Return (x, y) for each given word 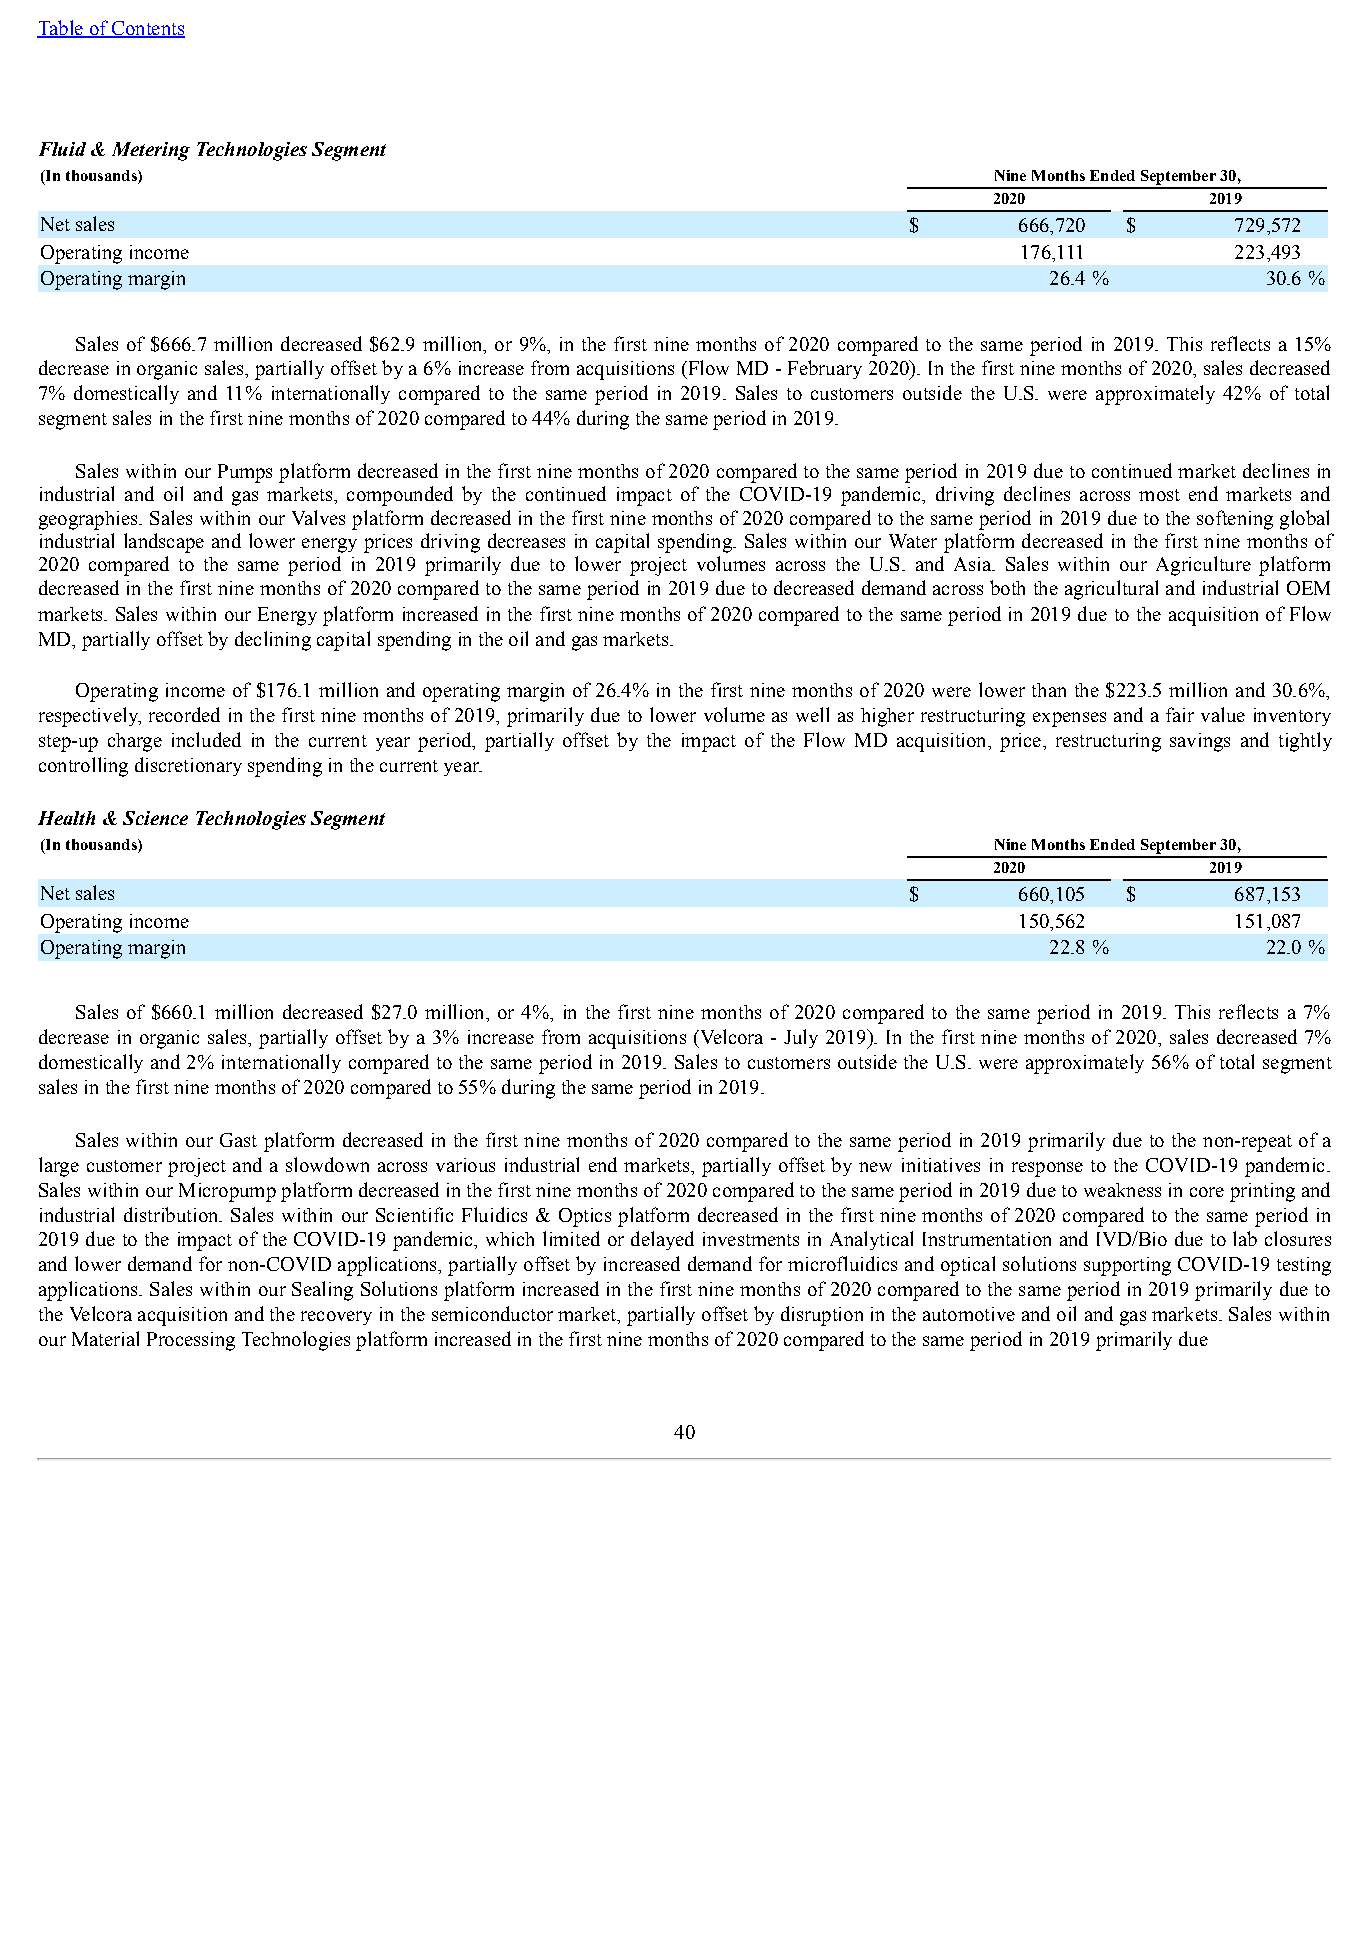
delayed (662, 1240)
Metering (151, 151)
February (825, 369)
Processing (191, 1341)
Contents (147, 29)
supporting (1127, 1266)
